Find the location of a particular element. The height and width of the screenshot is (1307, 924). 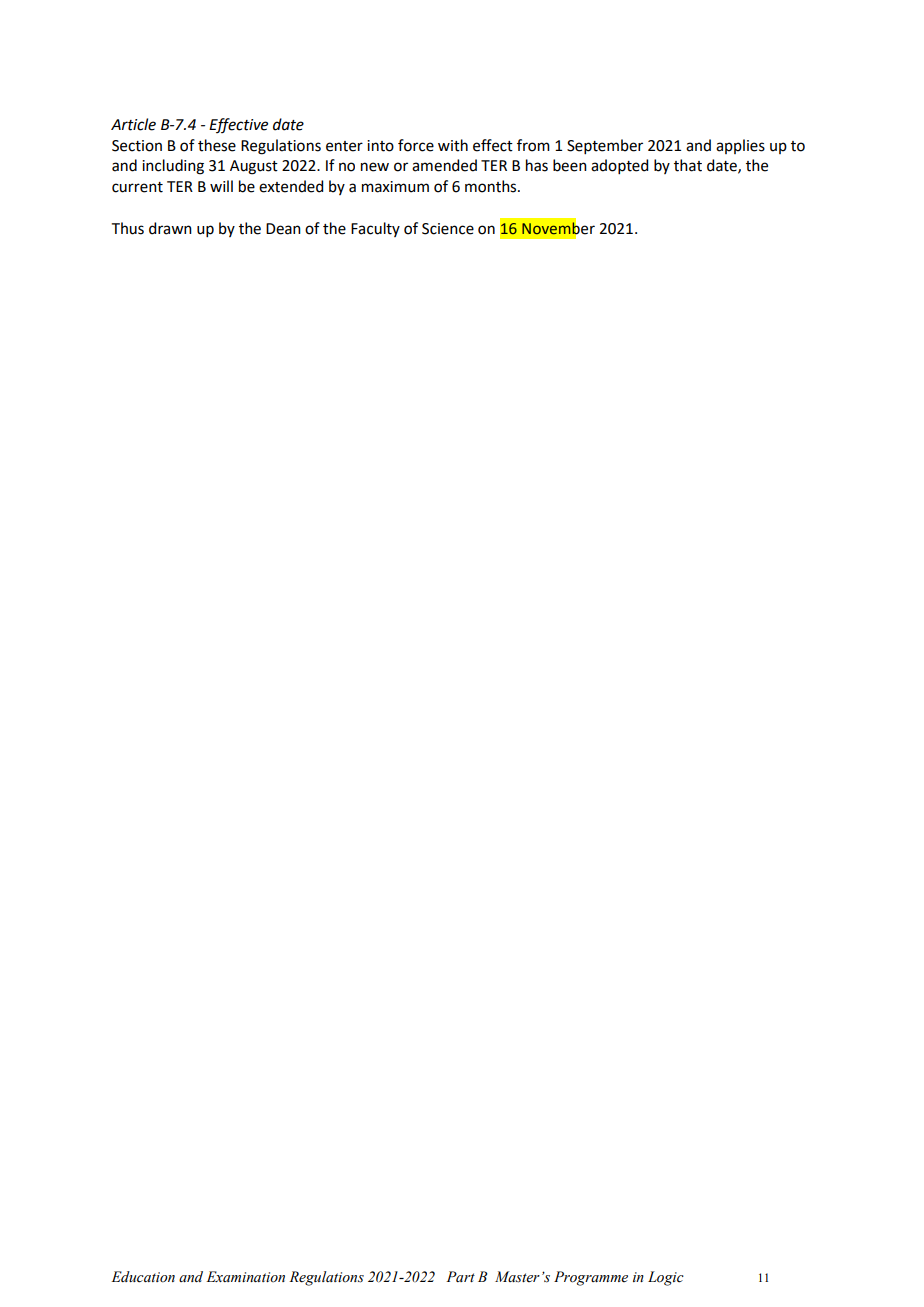

Part is located at coordinates (460, 1276).
